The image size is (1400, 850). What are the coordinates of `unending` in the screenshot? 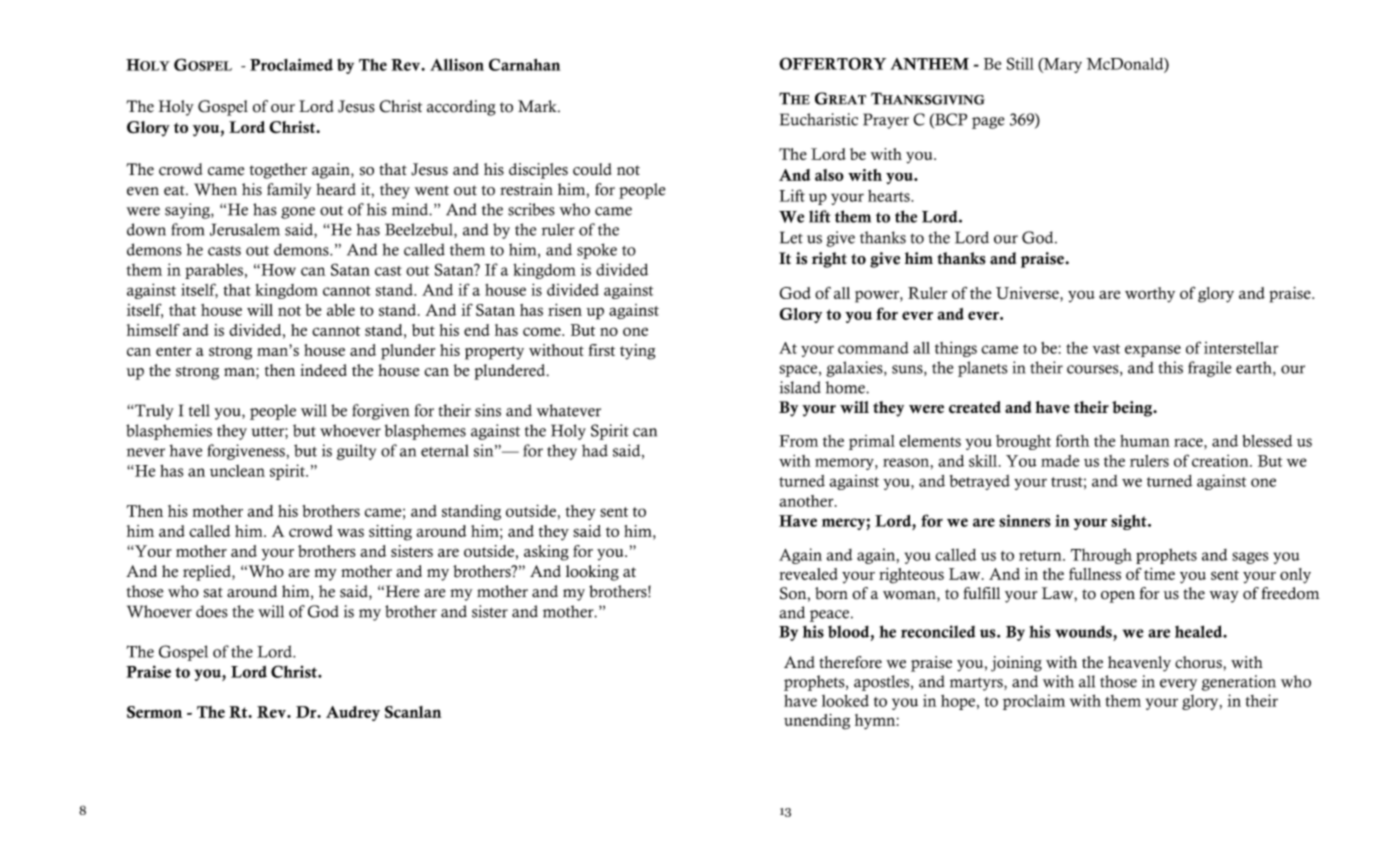 It's located at (817, 722).
